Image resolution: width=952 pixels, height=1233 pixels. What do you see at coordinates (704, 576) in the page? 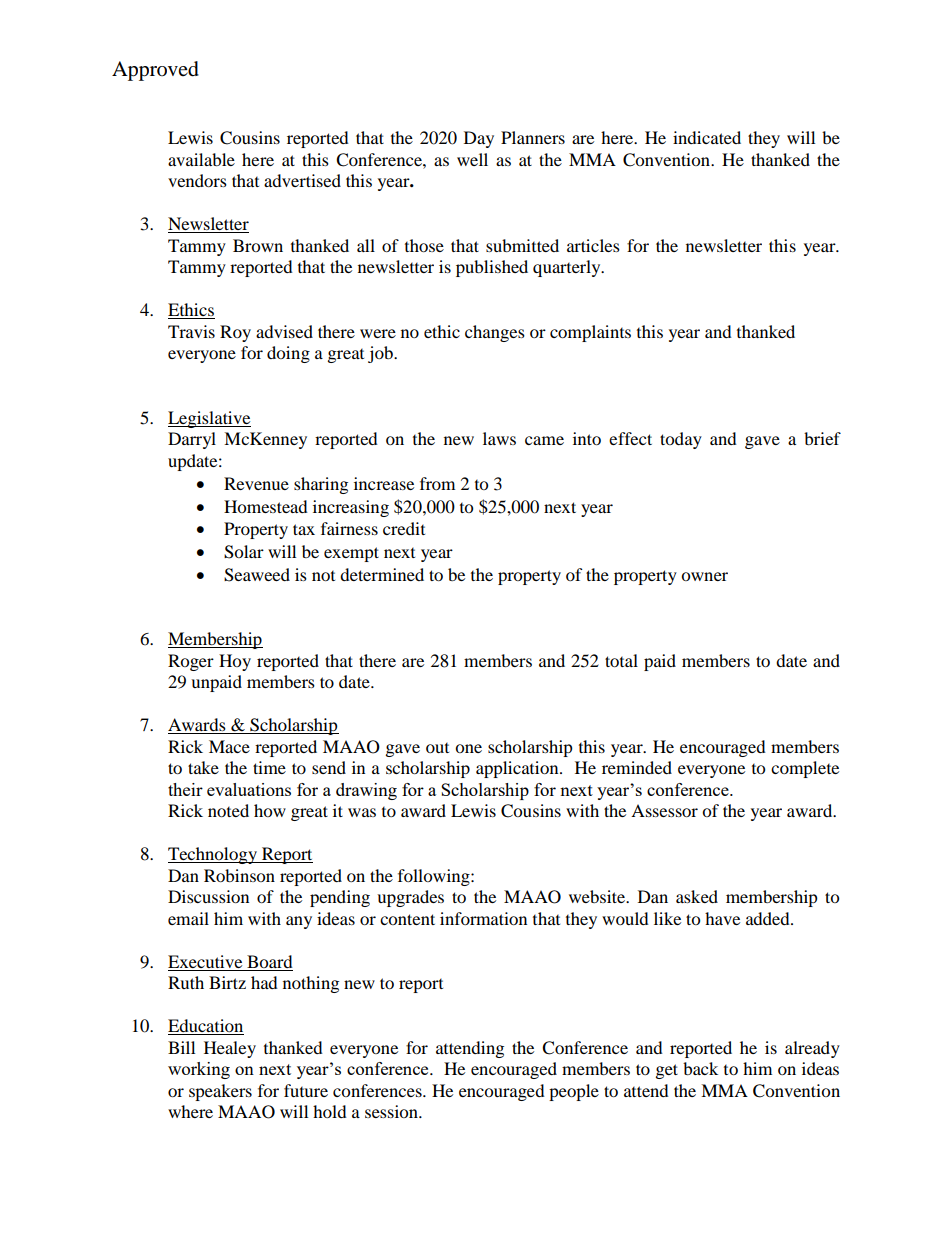
I see `owner` at bounding box center [704, 576].
